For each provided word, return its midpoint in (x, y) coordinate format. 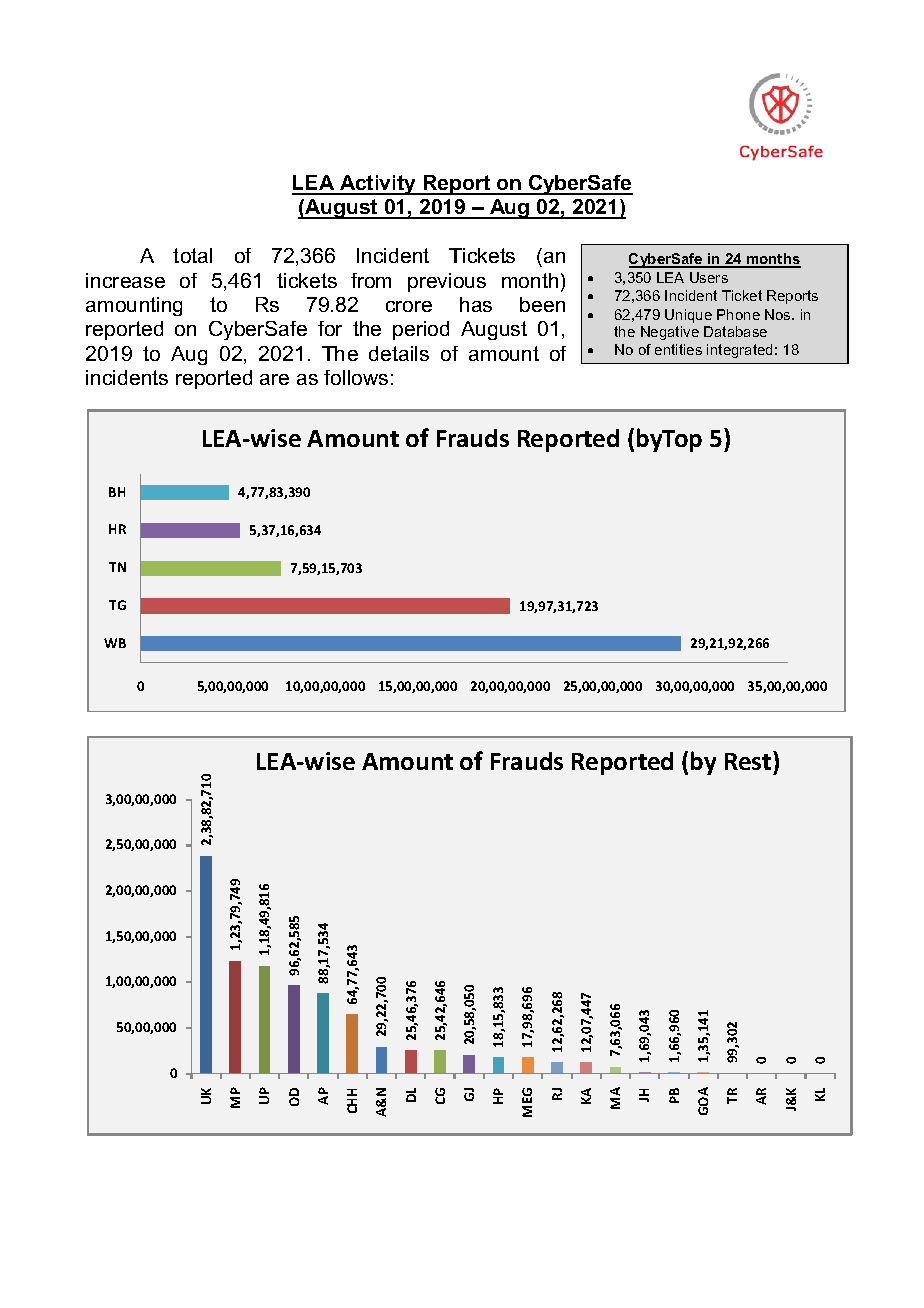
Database (735, 331)
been (542, 304)
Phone (738, 314)
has (476, 304)
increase (125, 280)
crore (409, 306)
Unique (688, 316)
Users (709, 277)
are (274, 379)
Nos (779, 314)
